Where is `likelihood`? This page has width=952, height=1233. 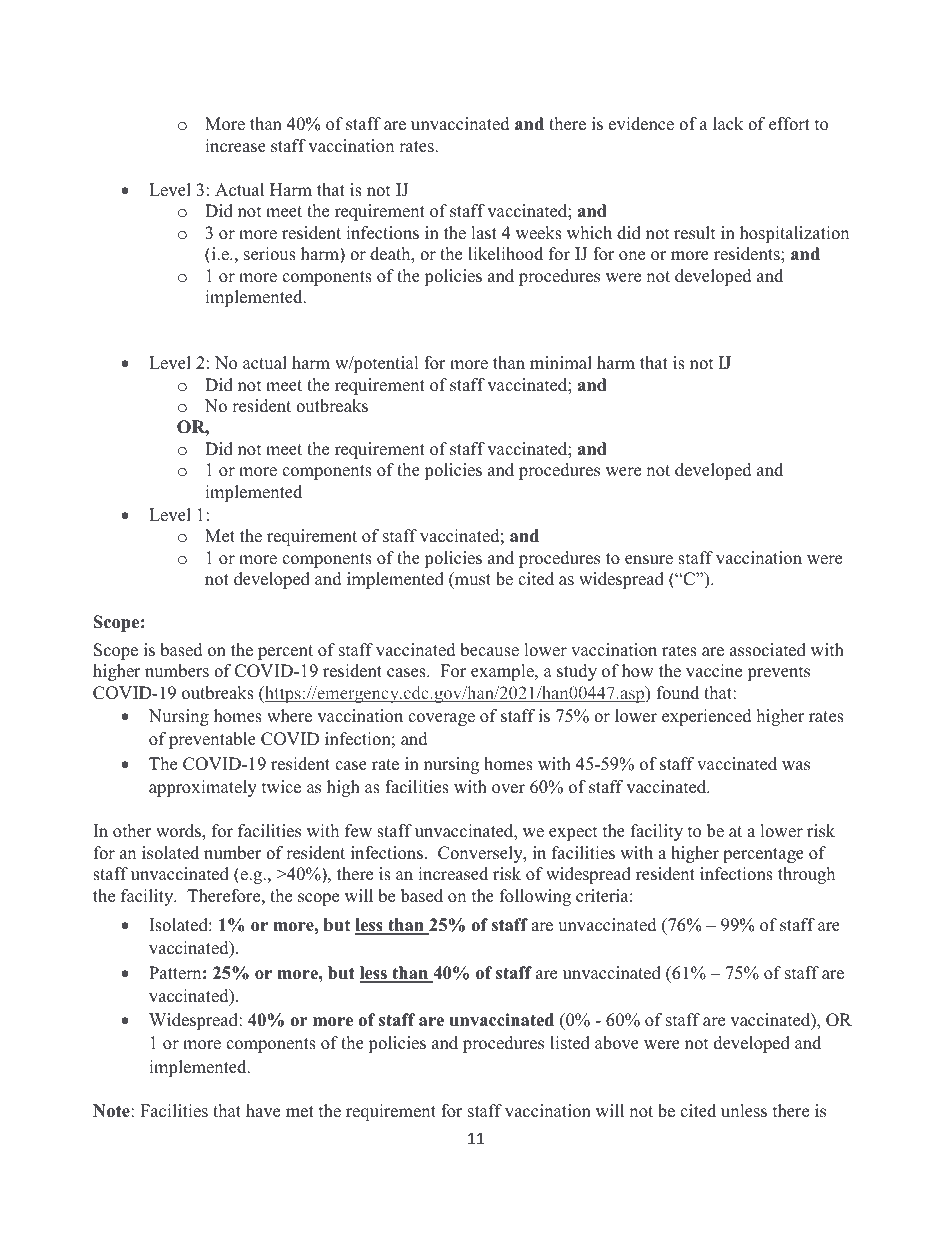
likelihood is located at coordinates (505, 254).
